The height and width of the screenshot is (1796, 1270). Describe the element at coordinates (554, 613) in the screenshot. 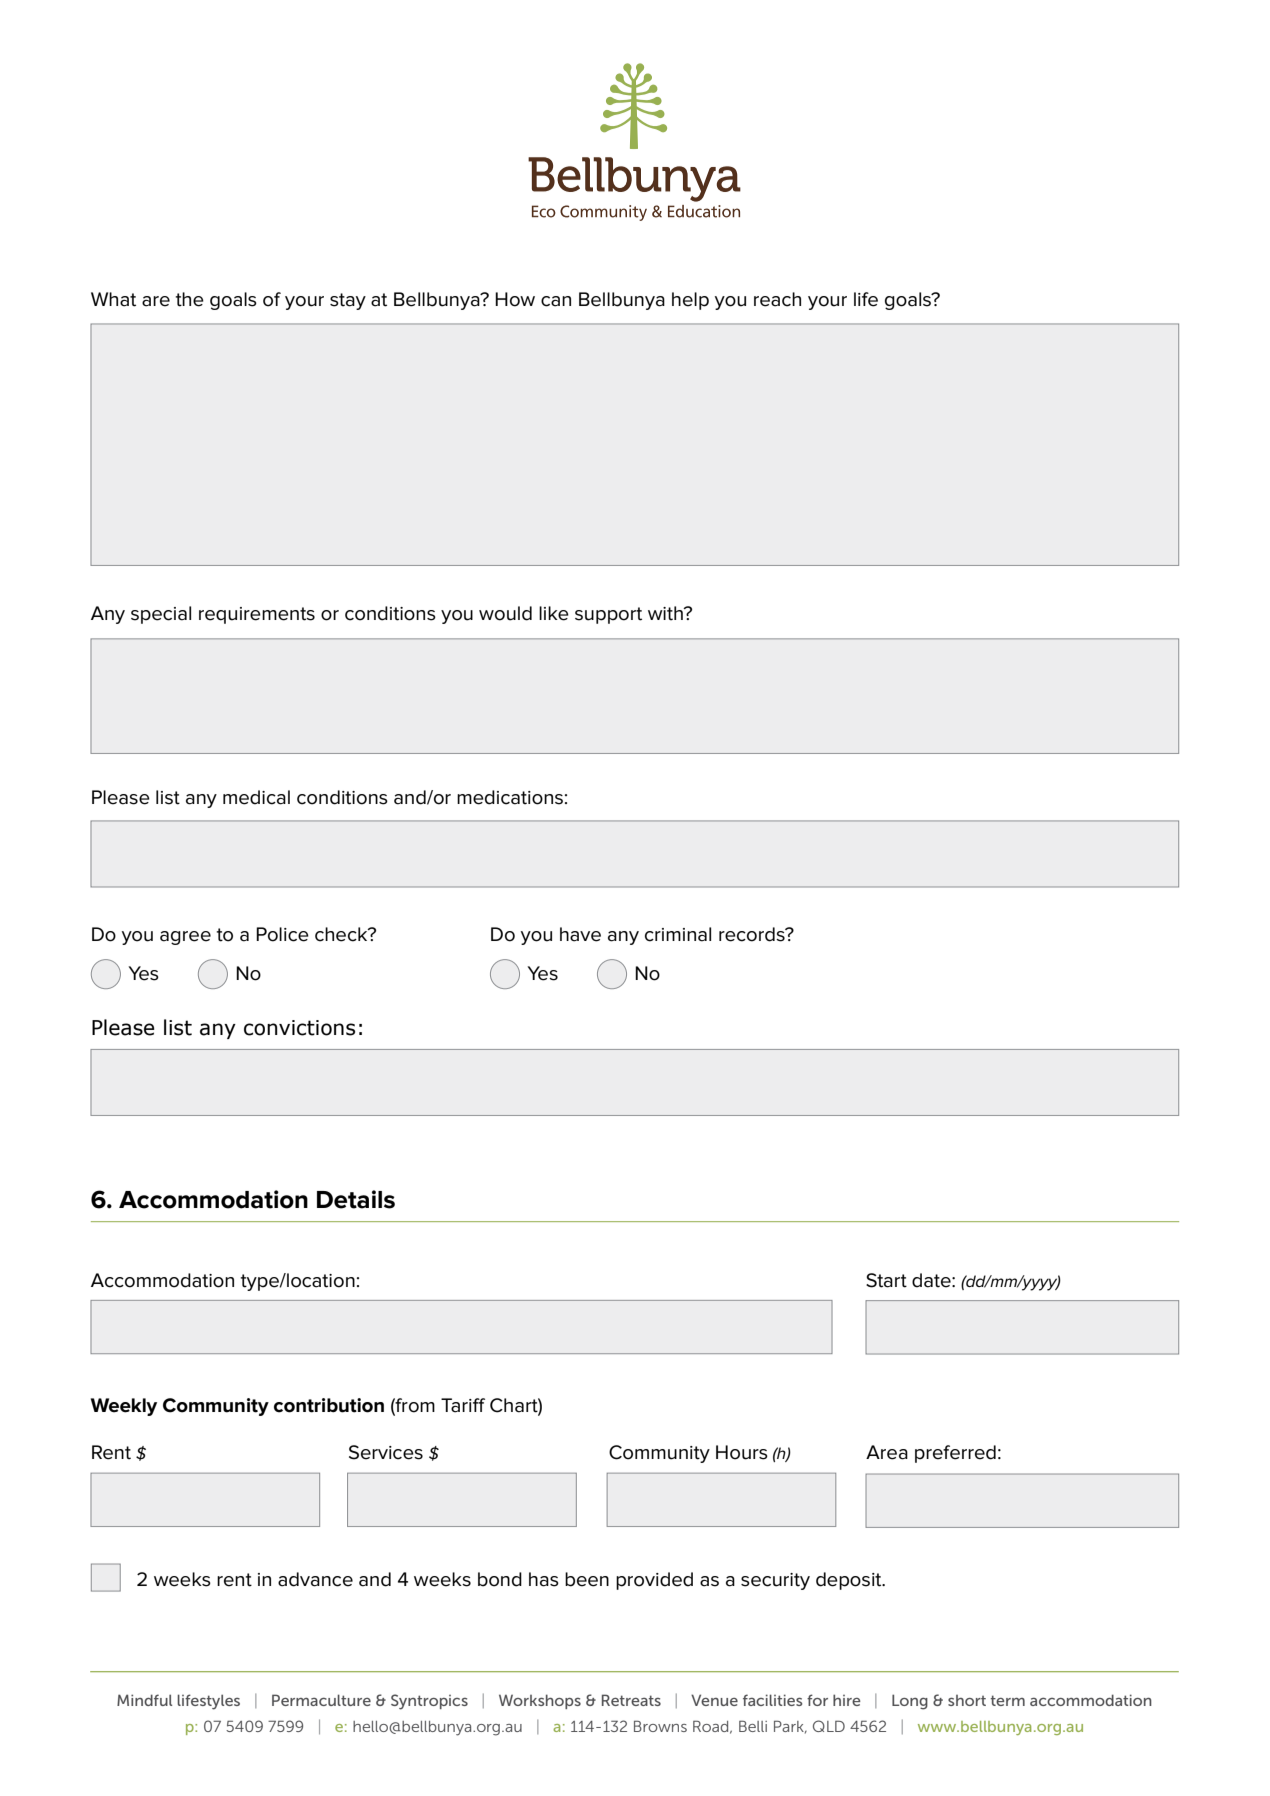

I see `like` at that location.
